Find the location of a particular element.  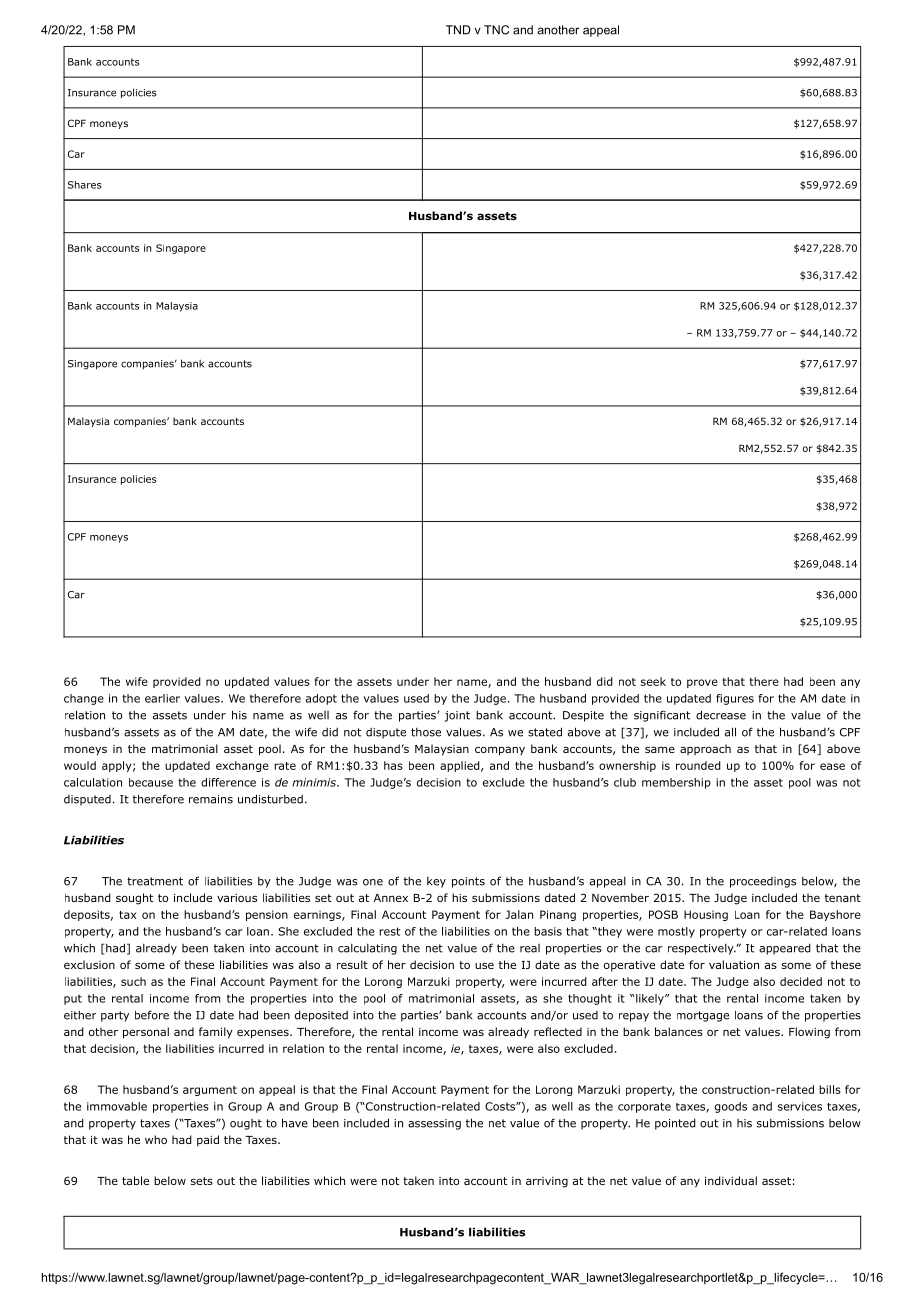

individual is located at coordinates (731, 1180).
